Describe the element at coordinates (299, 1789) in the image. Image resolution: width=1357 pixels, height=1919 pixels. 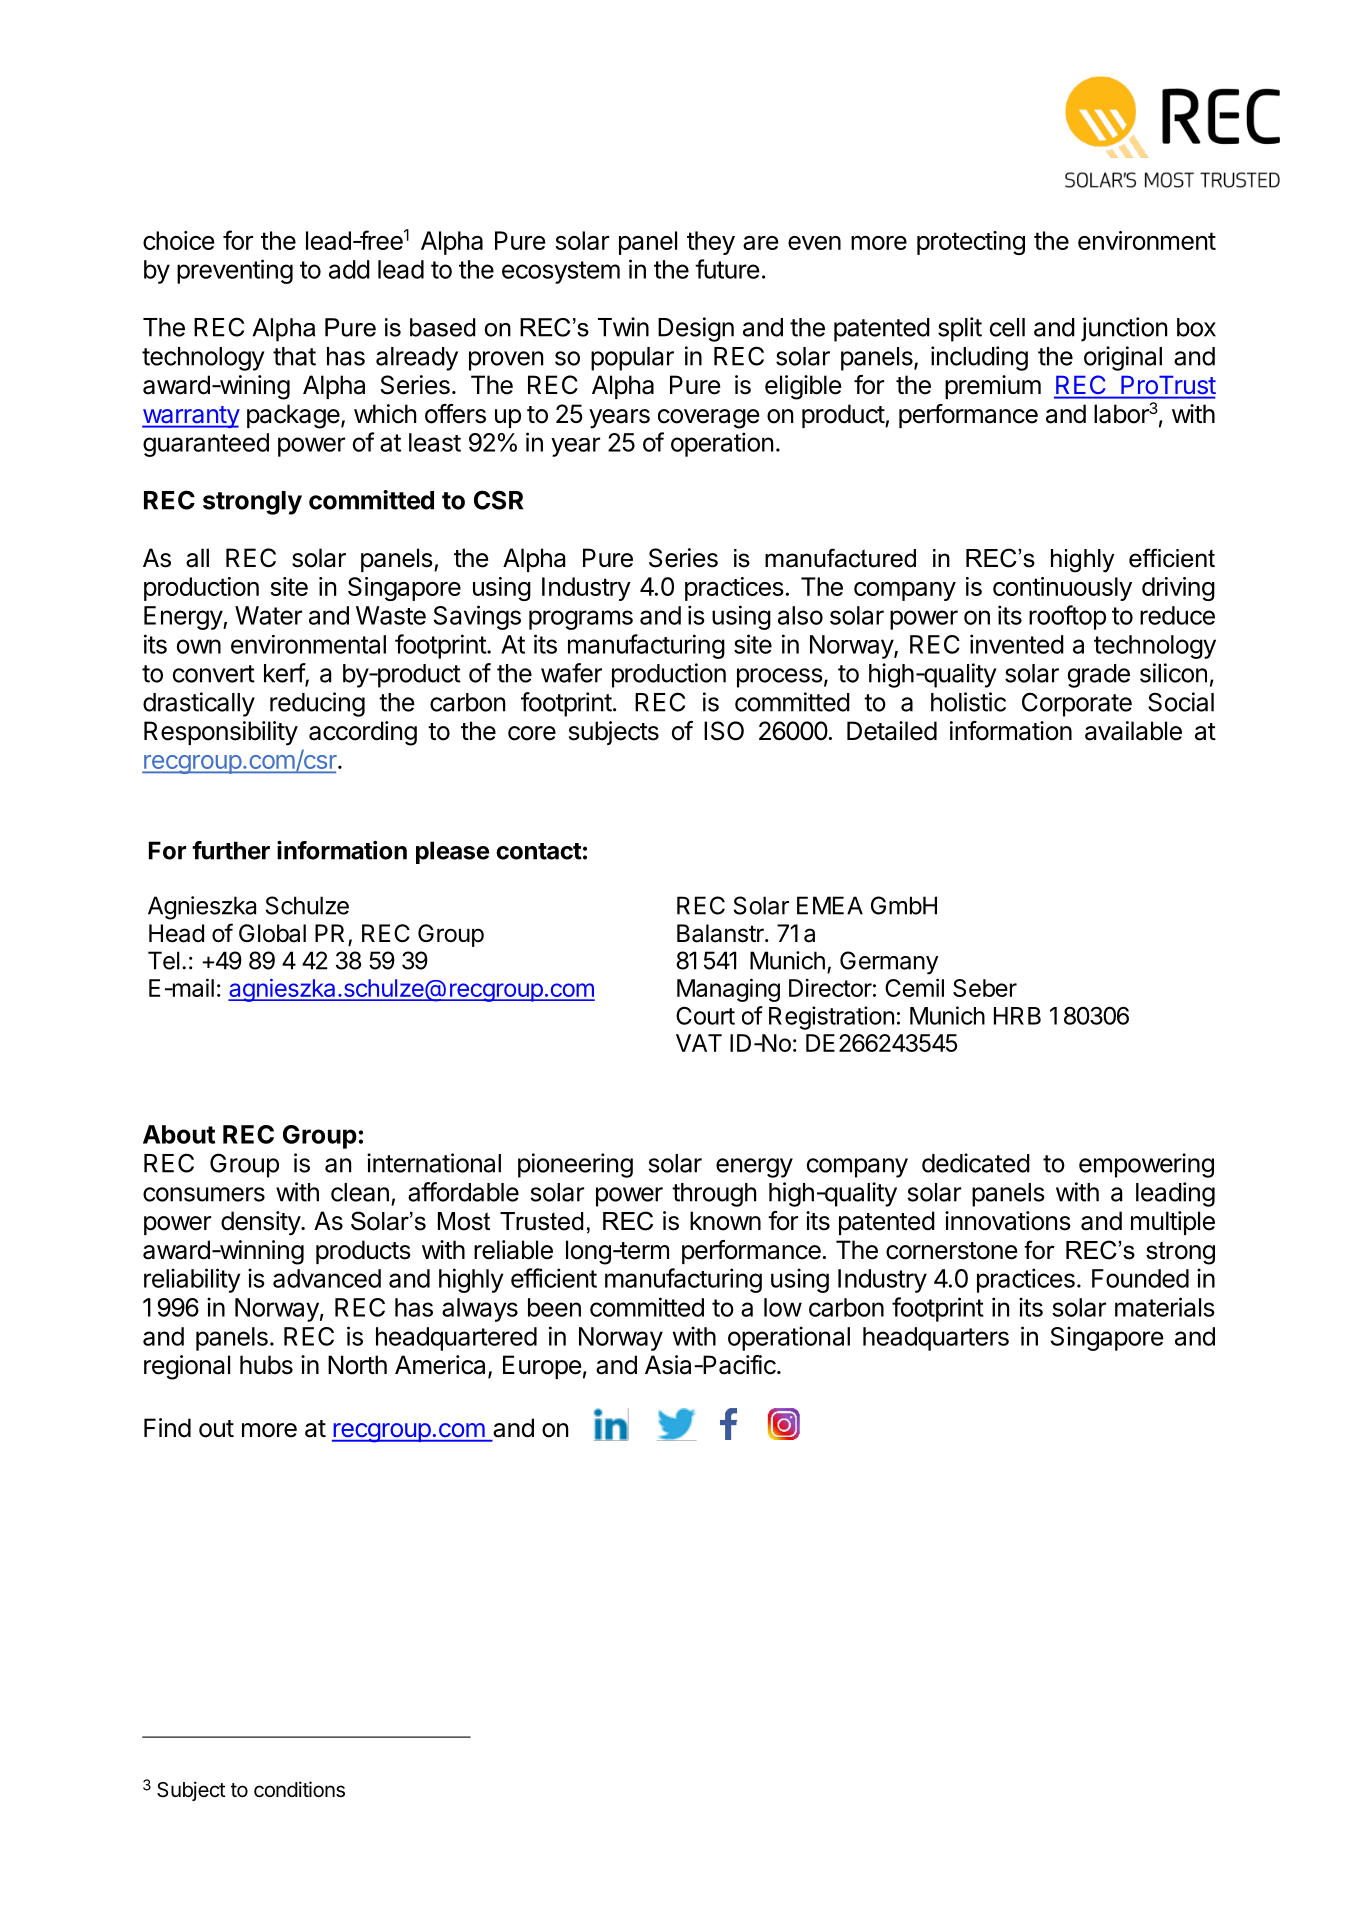
I see `conditions` at that location.
